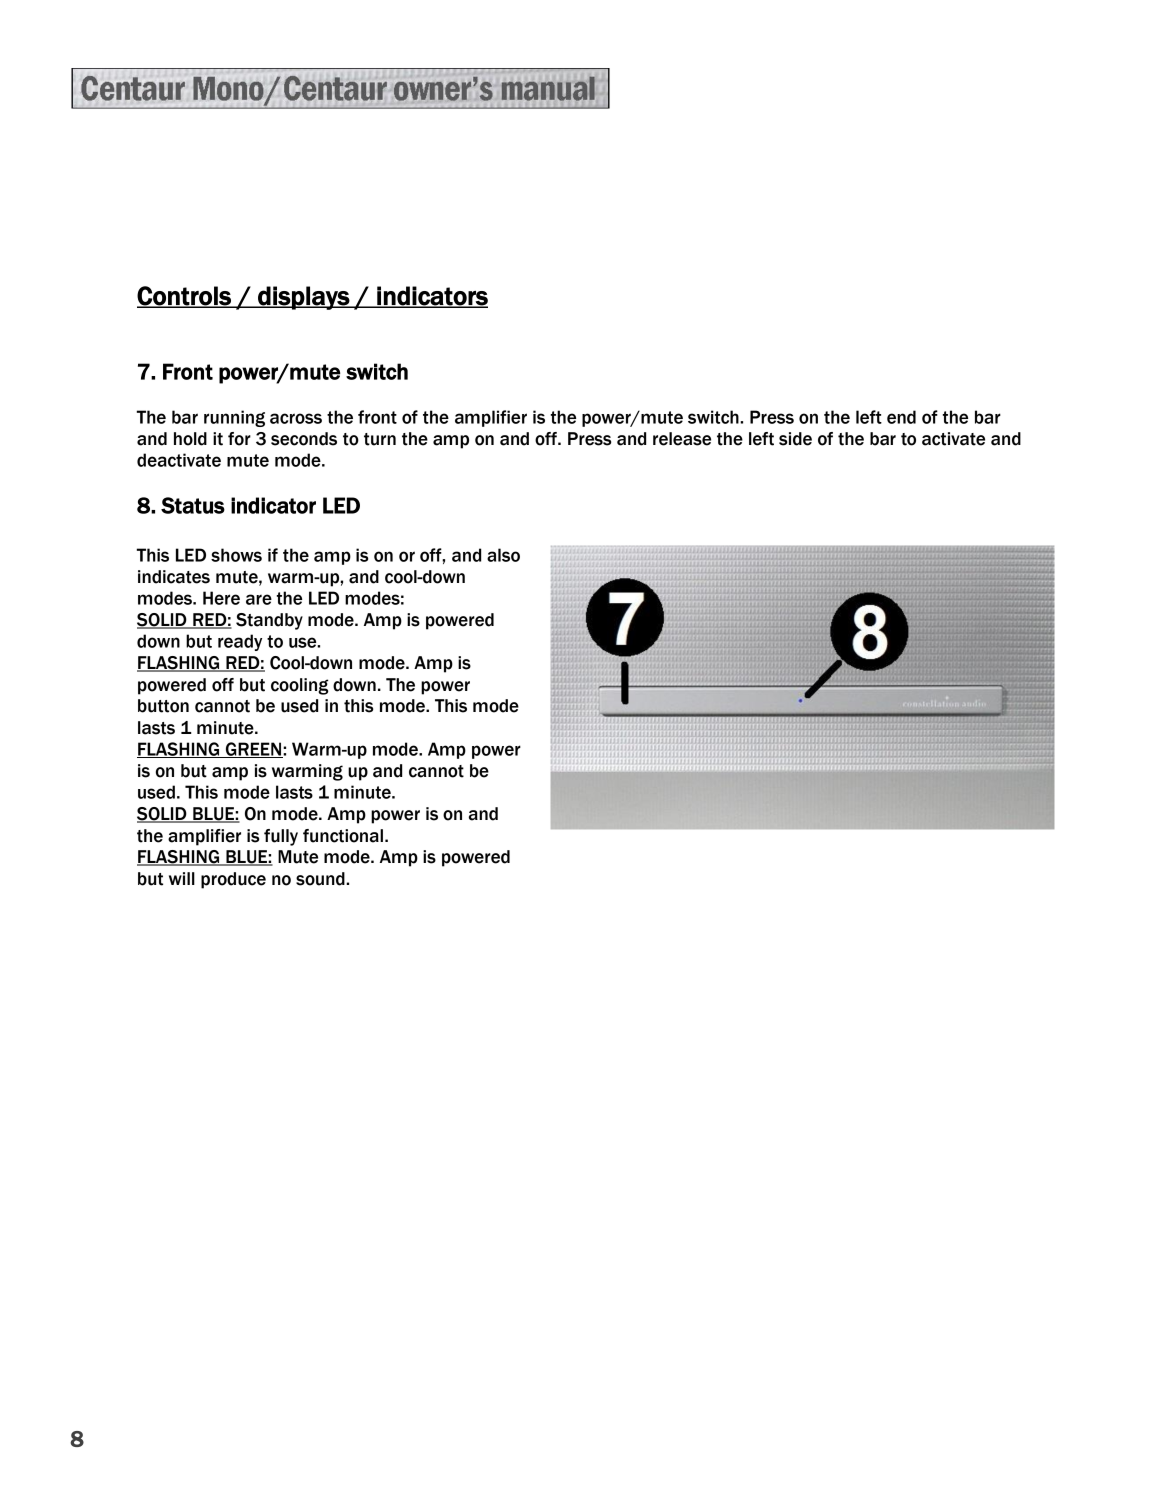 The width and height of the image is (1164, 1506). Describe the element at coordinates (795, 439) in the image. I see `side` at that location.
